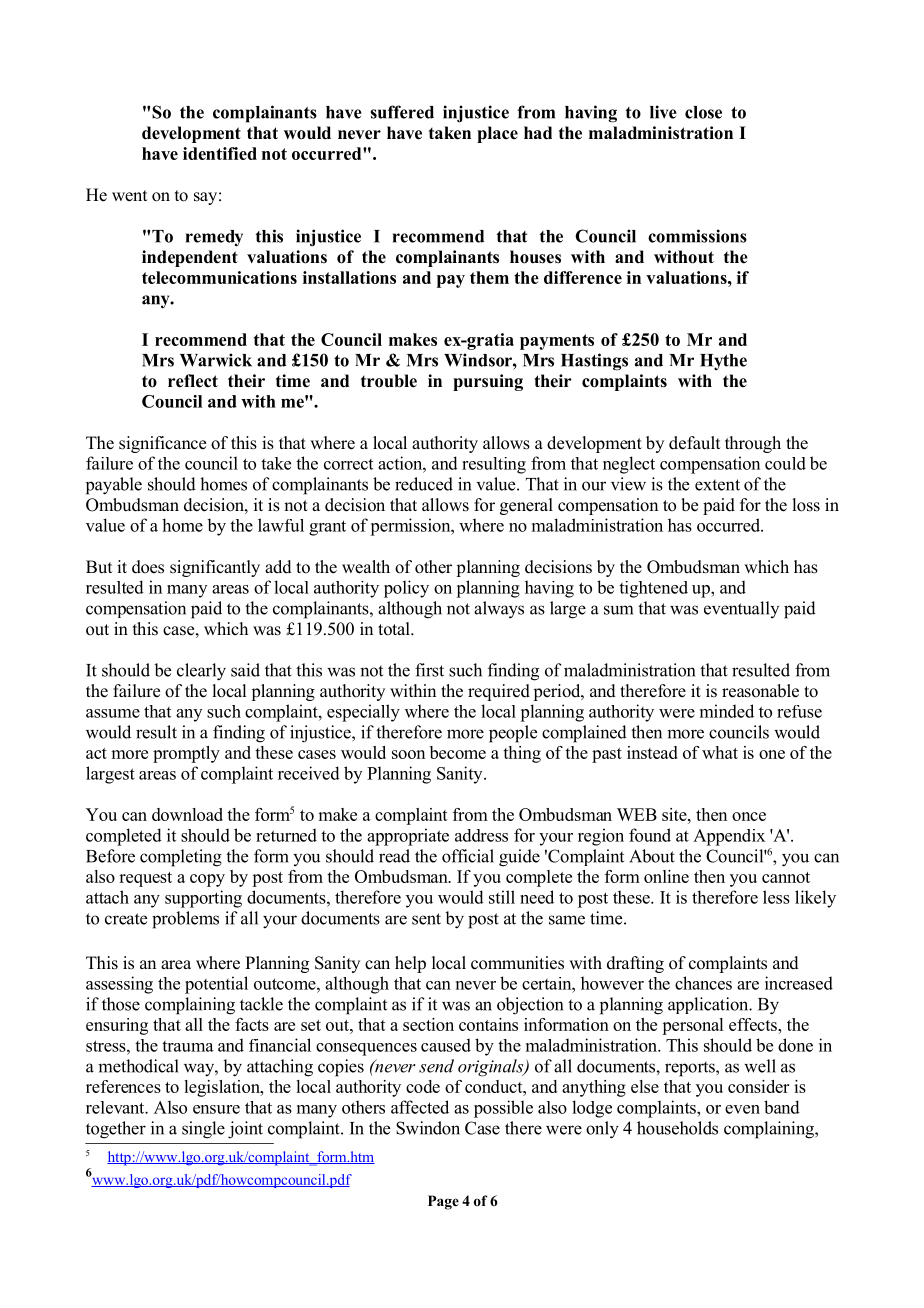  Describe the element at coordinates (703, 112) in the screenshot. I see `close` at that location.
